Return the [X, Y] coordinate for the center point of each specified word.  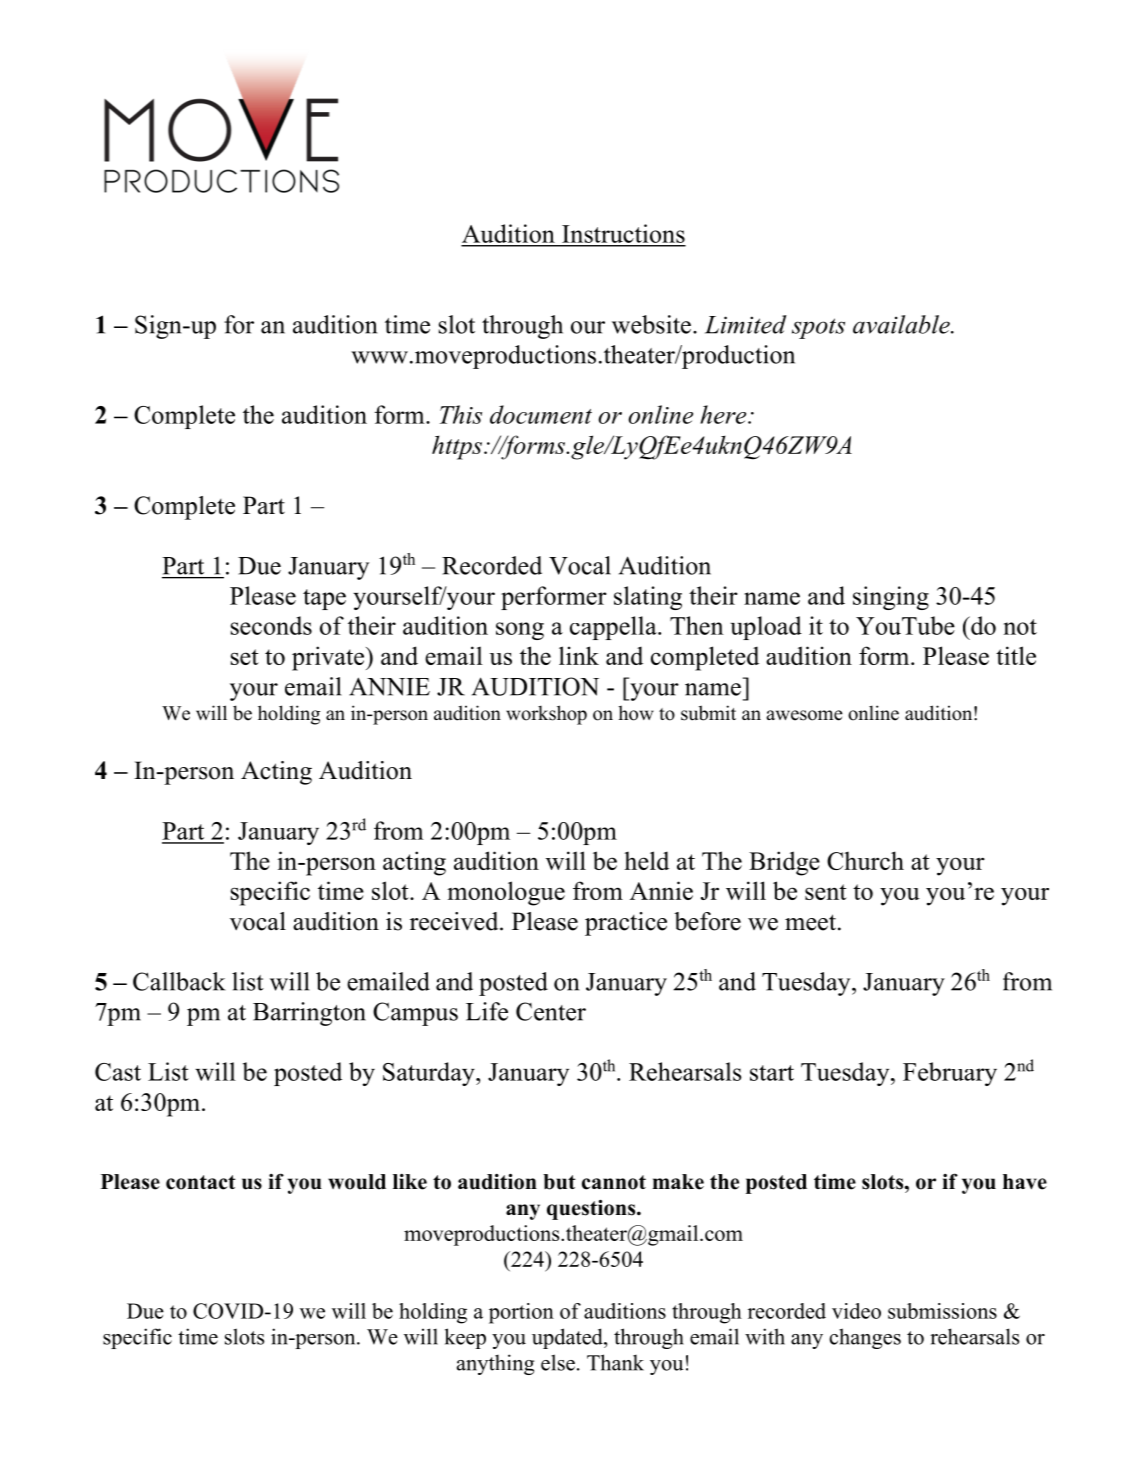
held [646, 860]
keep [465, 1338]
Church [865, 860]
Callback [179, 981]
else [558, 1362]
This [461, 414]
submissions [942, 1311]
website [651, 324]
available [902, 324]
